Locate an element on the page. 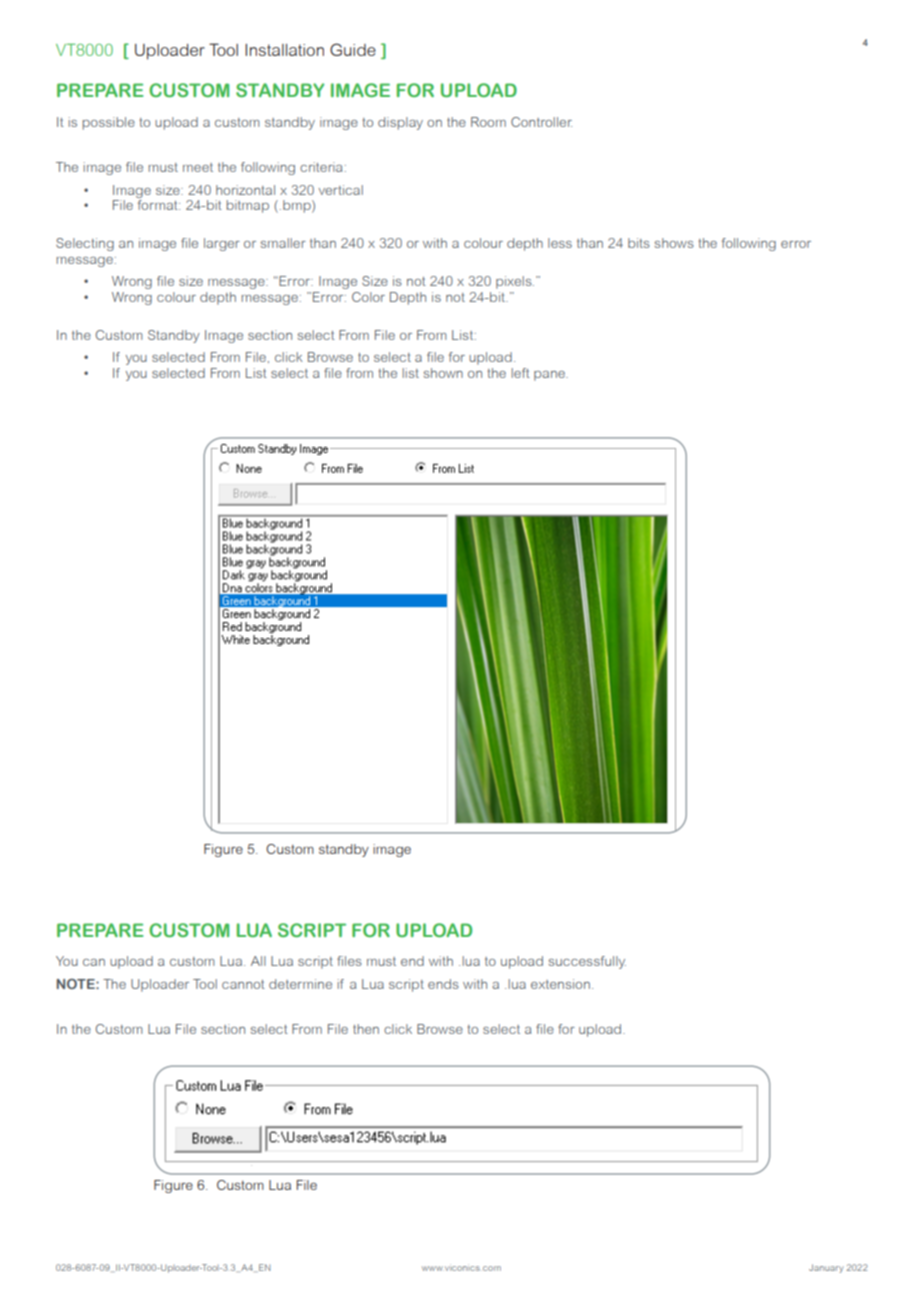  then is located at coordinates (366, 1029).
